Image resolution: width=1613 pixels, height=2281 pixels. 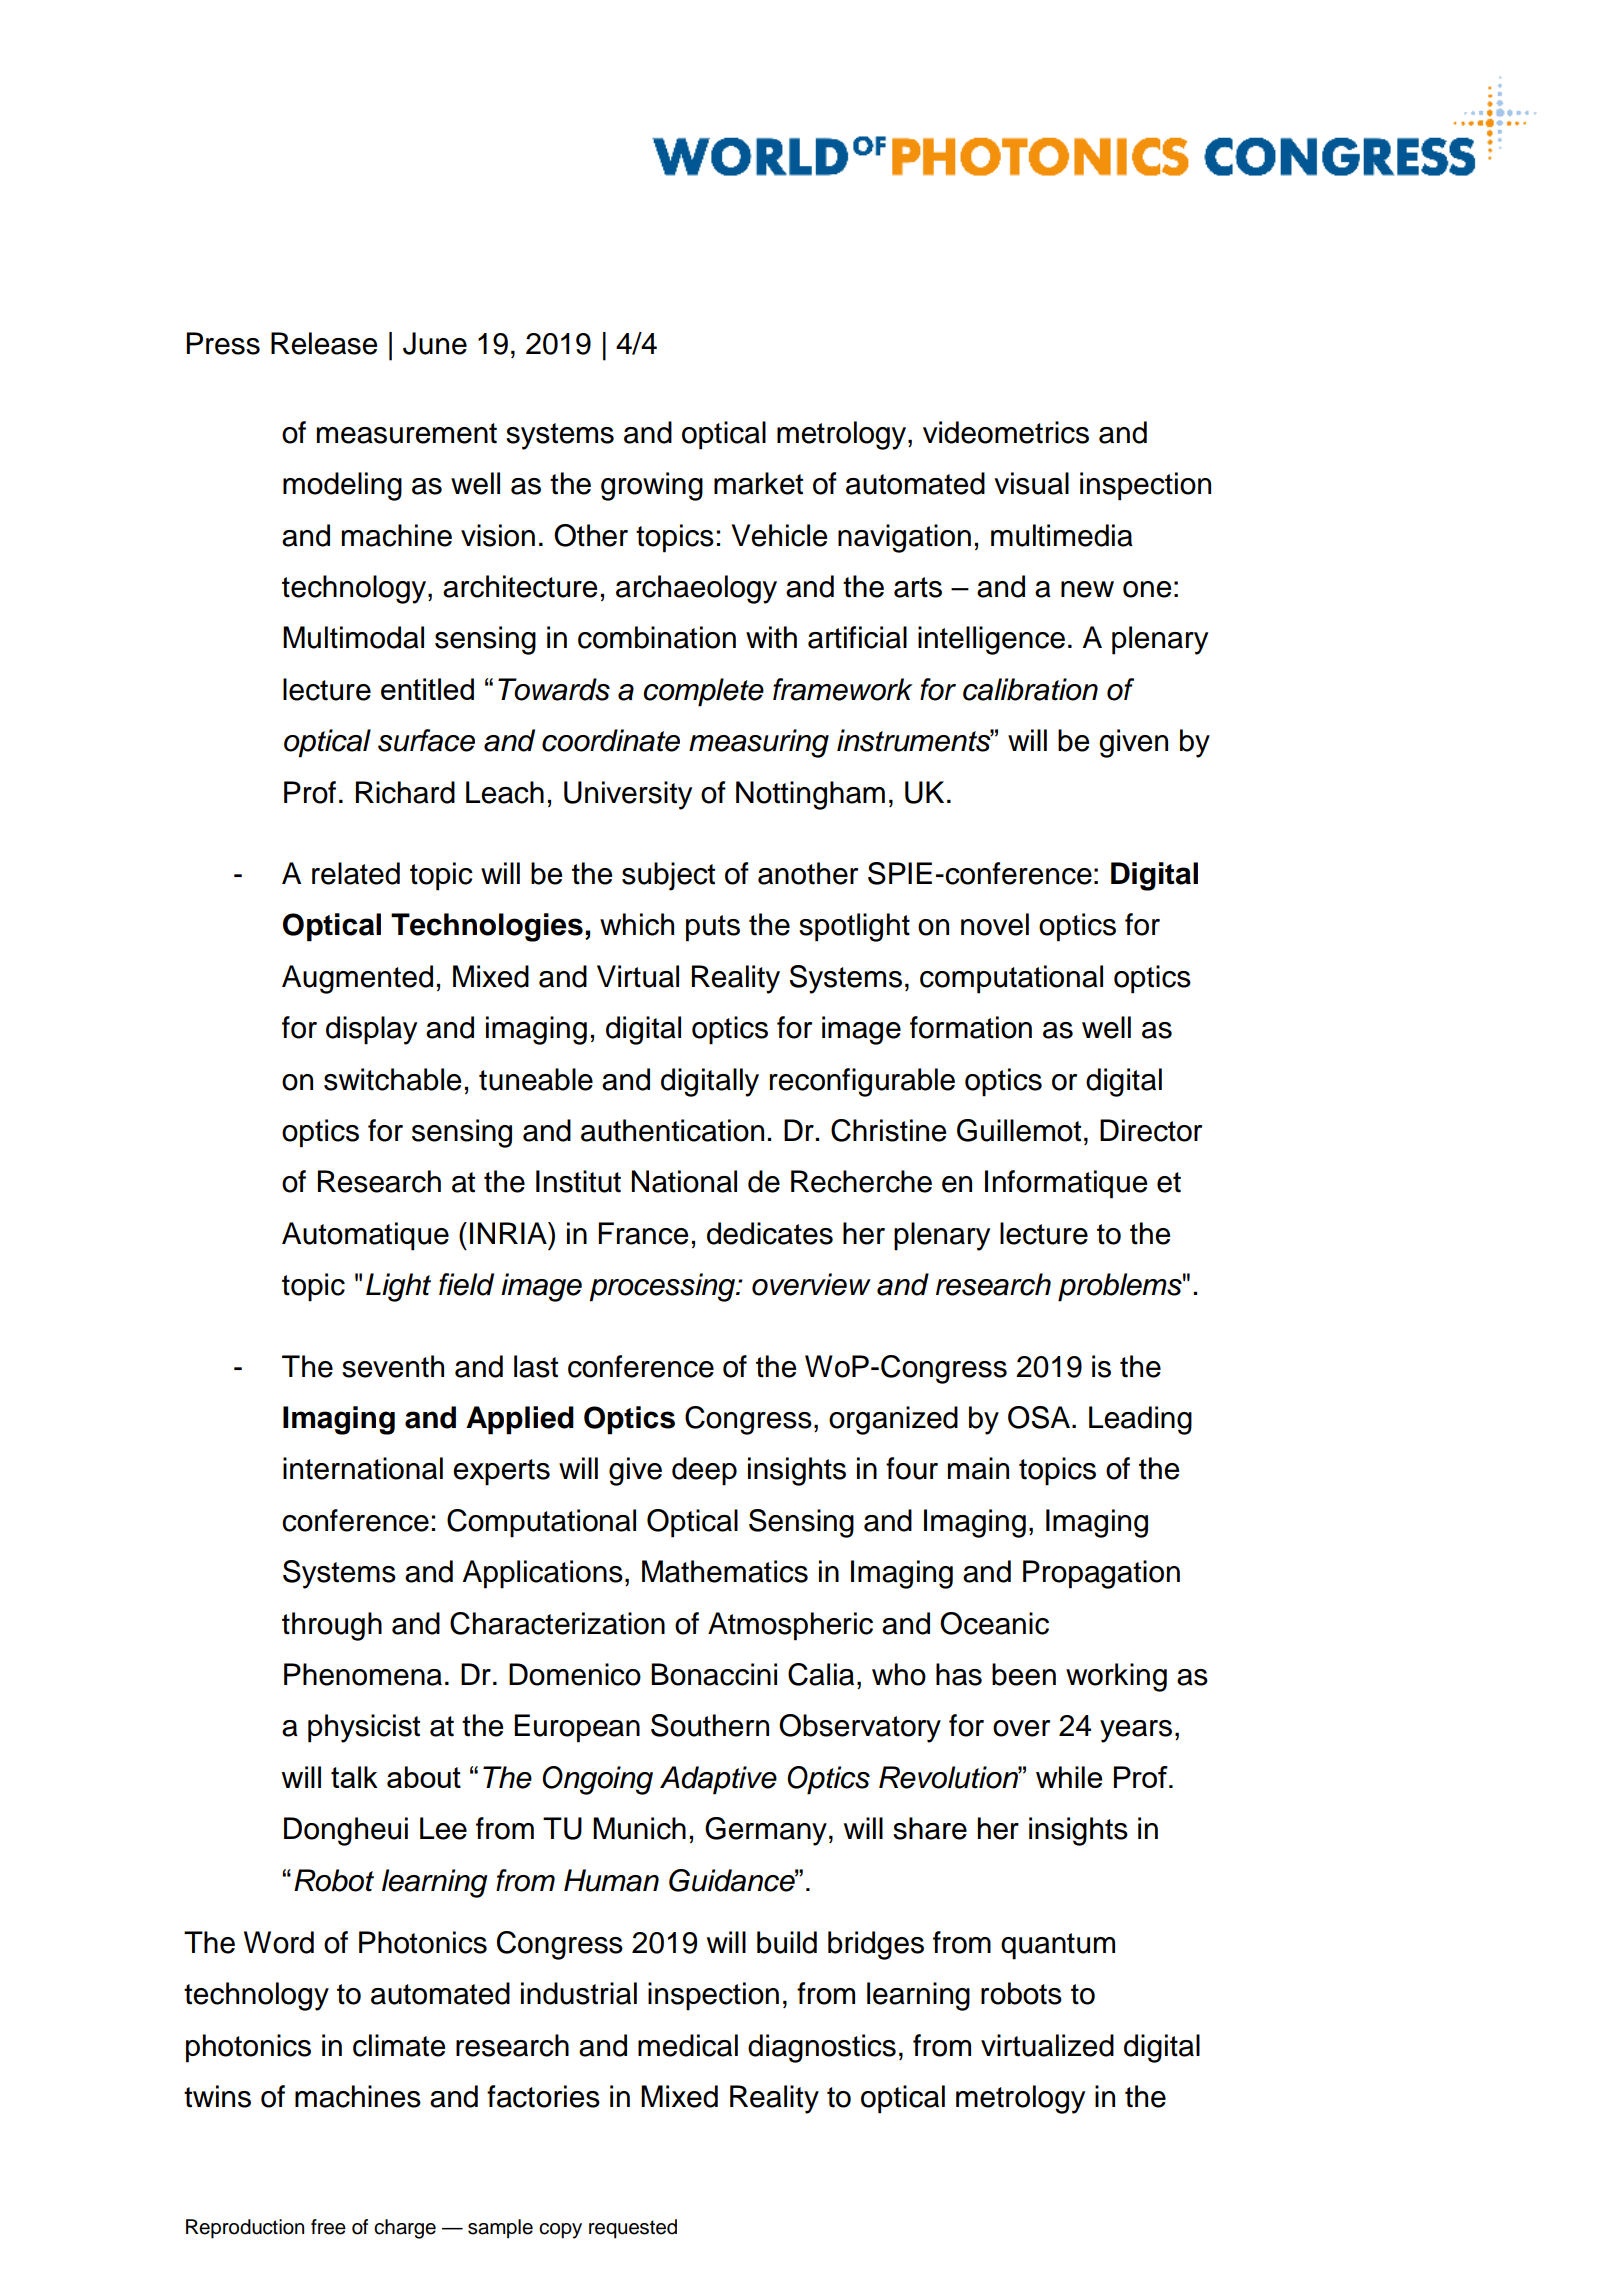 What do you see at coordinates (725, 1571) in the screenshot?
I see `Mathematics` at bounding box center [725, 1571].
